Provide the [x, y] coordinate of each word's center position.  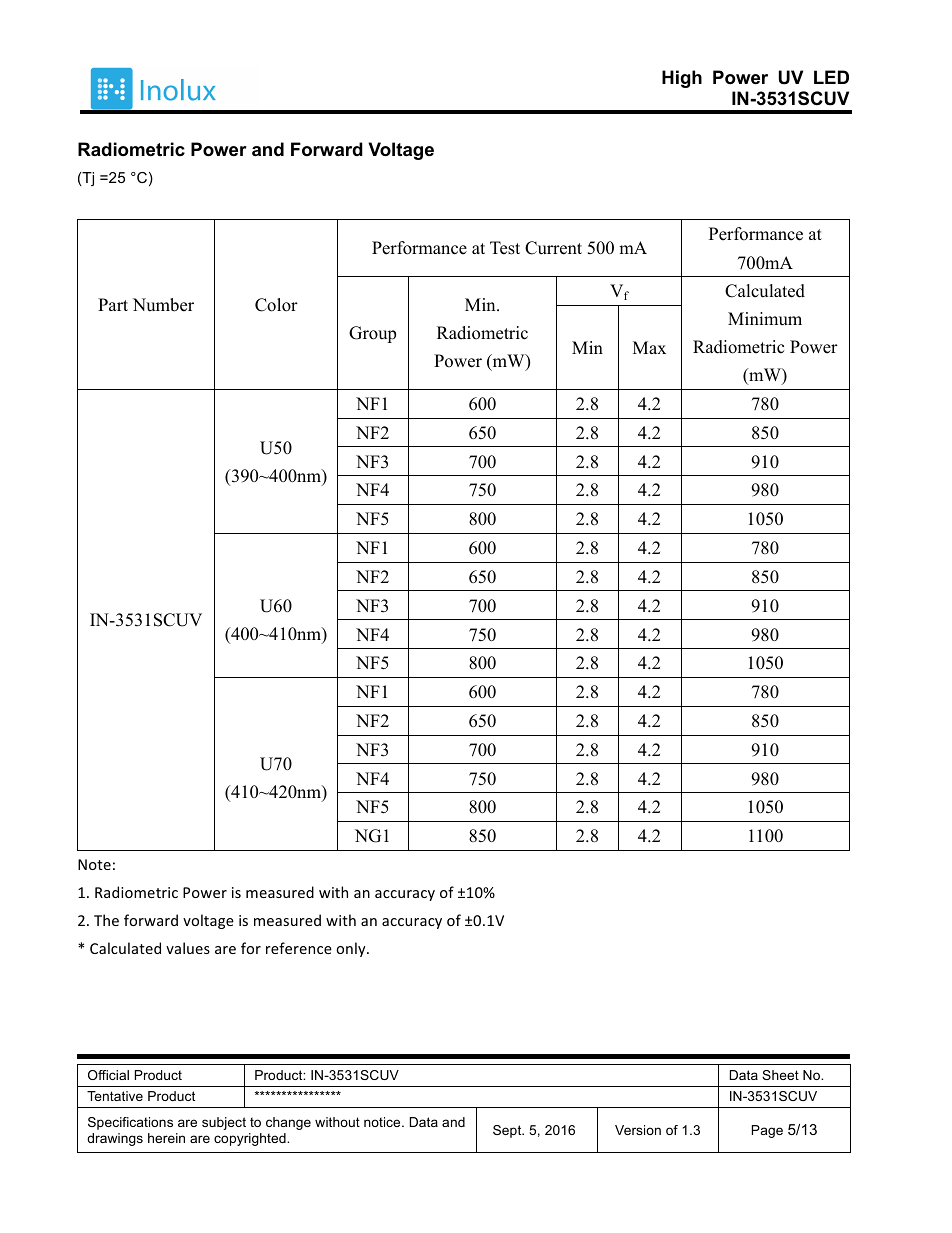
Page [767, 1131]
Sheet [780, 1075]
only [352, 949]
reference [299, 948]
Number [163, 305]
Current [553, 248]
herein [166, 1138]
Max [649, 347]
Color [276, 305]
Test [505, 248]
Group [372, 334]
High [682, 79]
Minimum [765, 319]
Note [94, 864]
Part [113, 304]
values [188, 948]
